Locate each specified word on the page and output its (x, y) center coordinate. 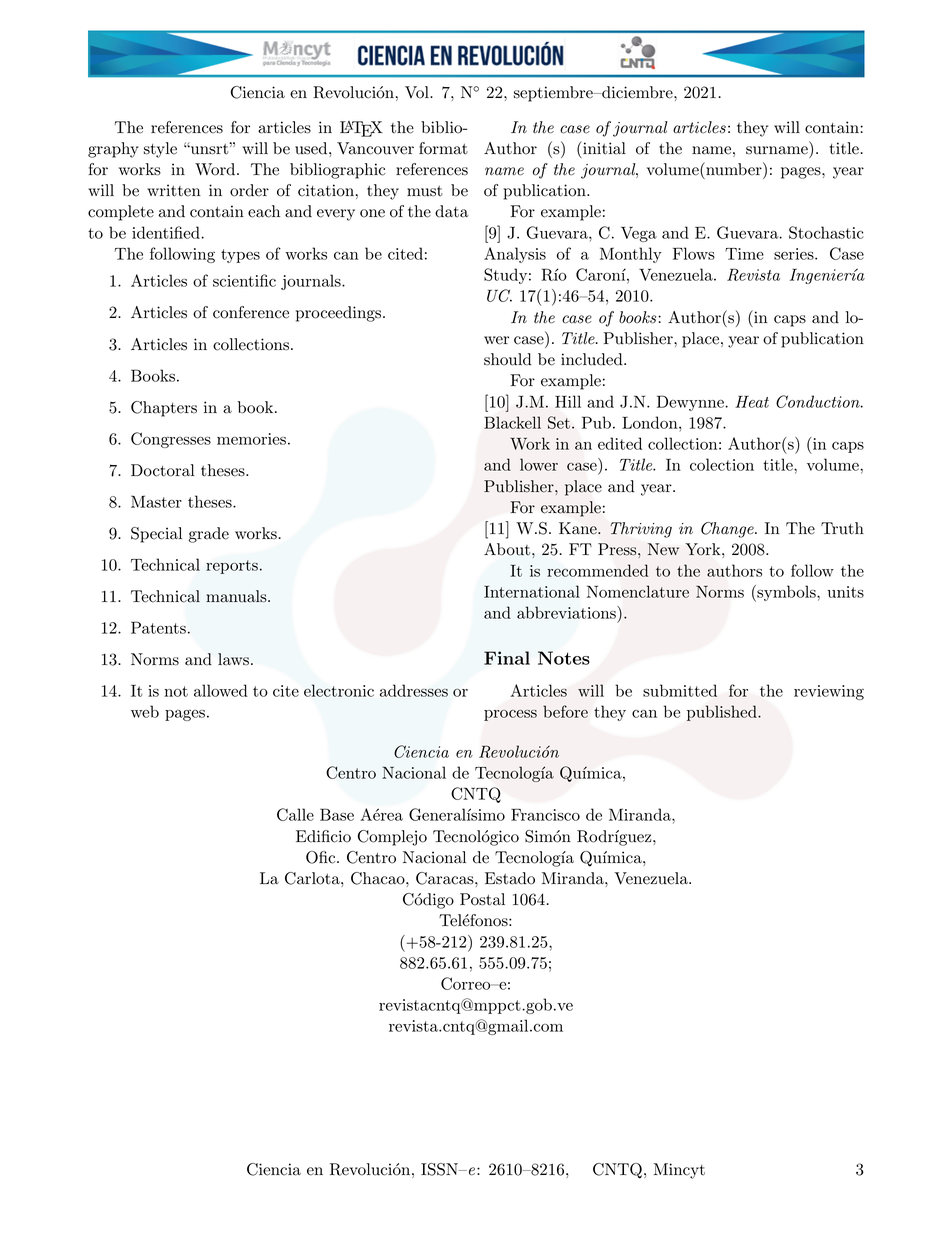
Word (216, 169)
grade (209, 535)
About (507, 549)
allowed (221, 690)
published (723, 713)
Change (728, 530)
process (510, 715)
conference (251, 312)
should (508, 359)
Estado (510, 878)
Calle (295, 814)
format (443, 148)
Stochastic (826, 232)
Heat (752, 401)
